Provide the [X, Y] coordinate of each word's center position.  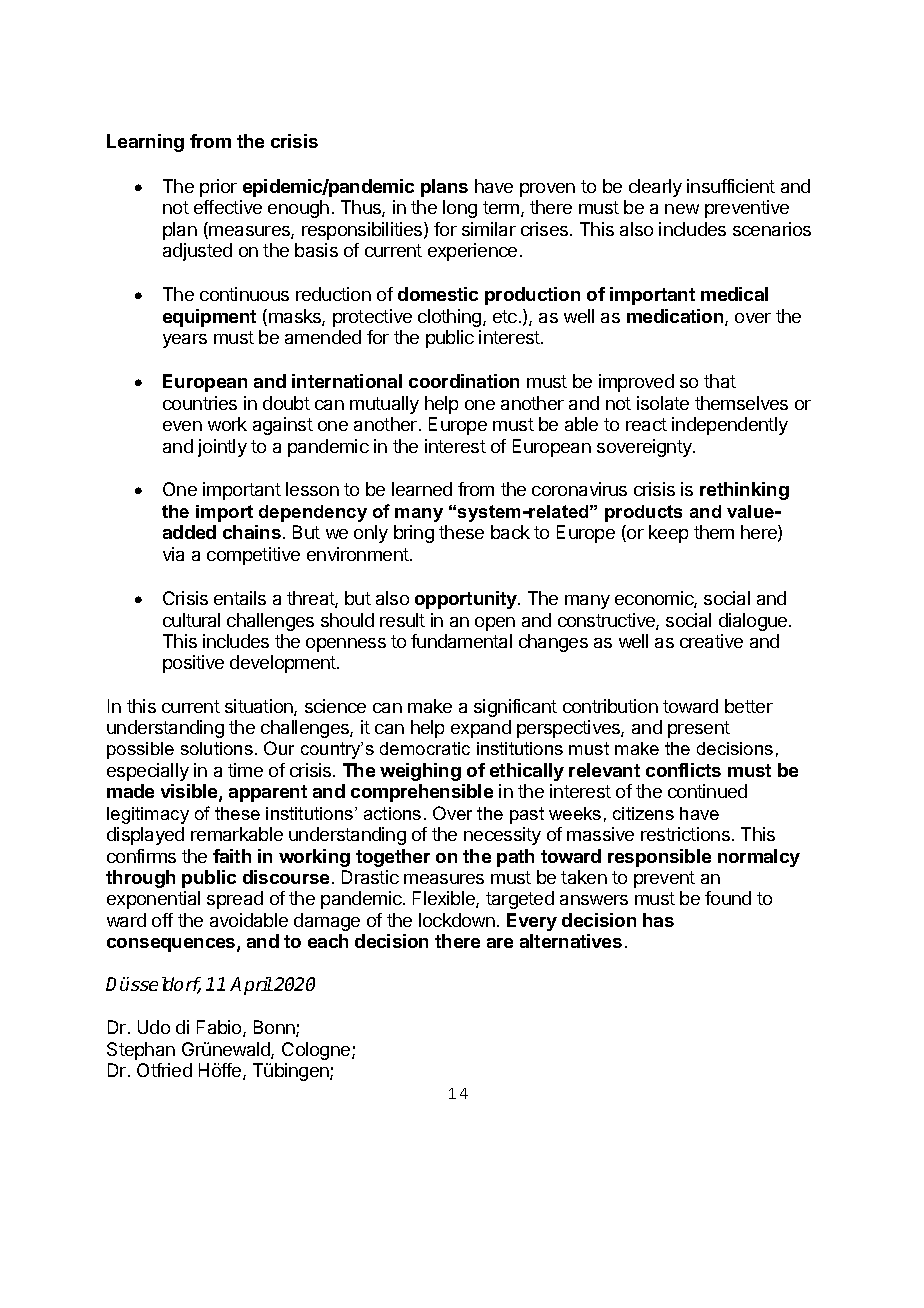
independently [730, 426]
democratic [425, 748]
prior [218, 188]
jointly [222, 448]
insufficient [731, 186]
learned [422, 489]
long [460, 209]
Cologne [317, 1051]
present [699, 729]
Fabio [220, 1028]
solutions [217, 748]
